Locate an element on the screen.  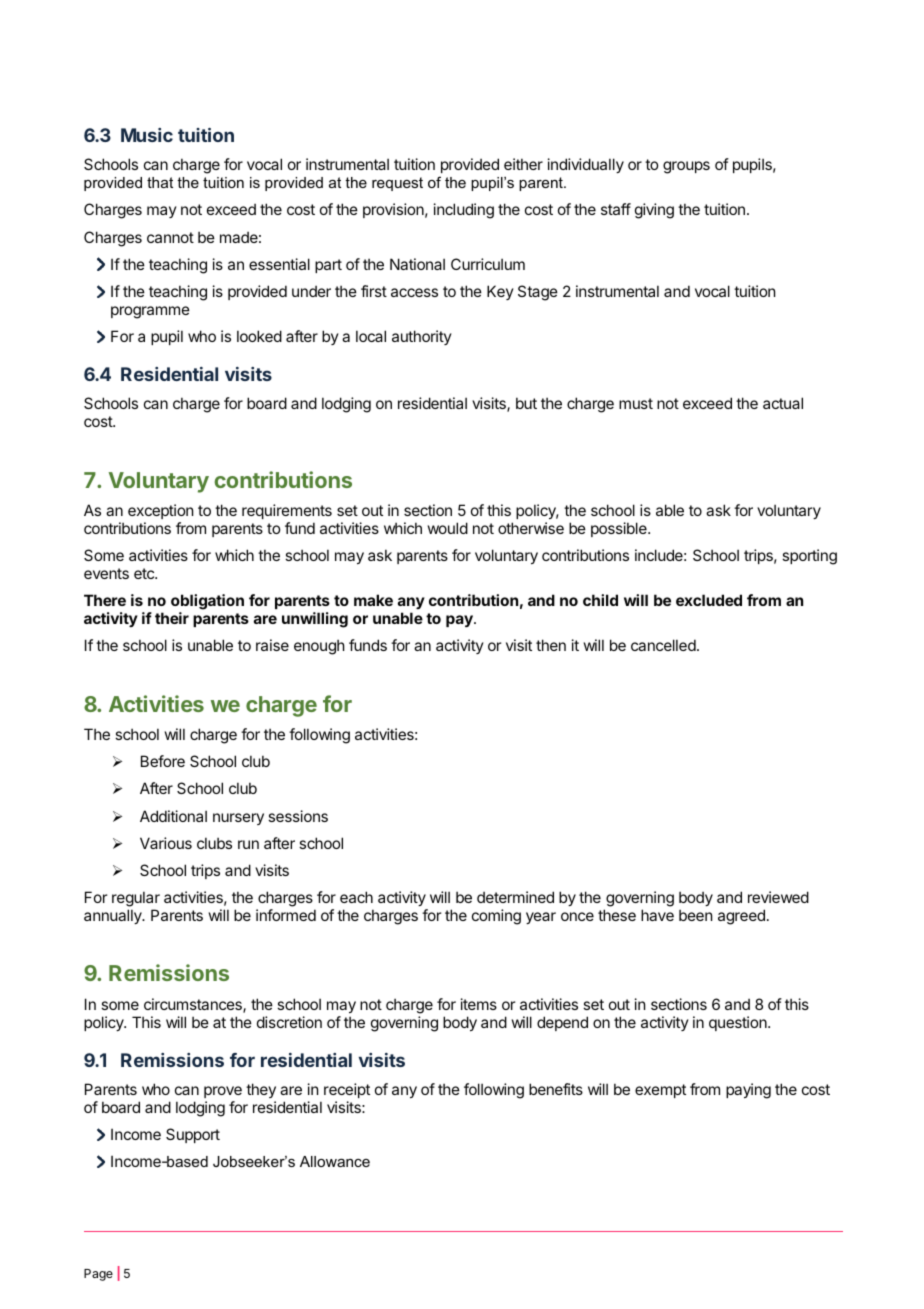
regular is located at coordinates (136, 900).
